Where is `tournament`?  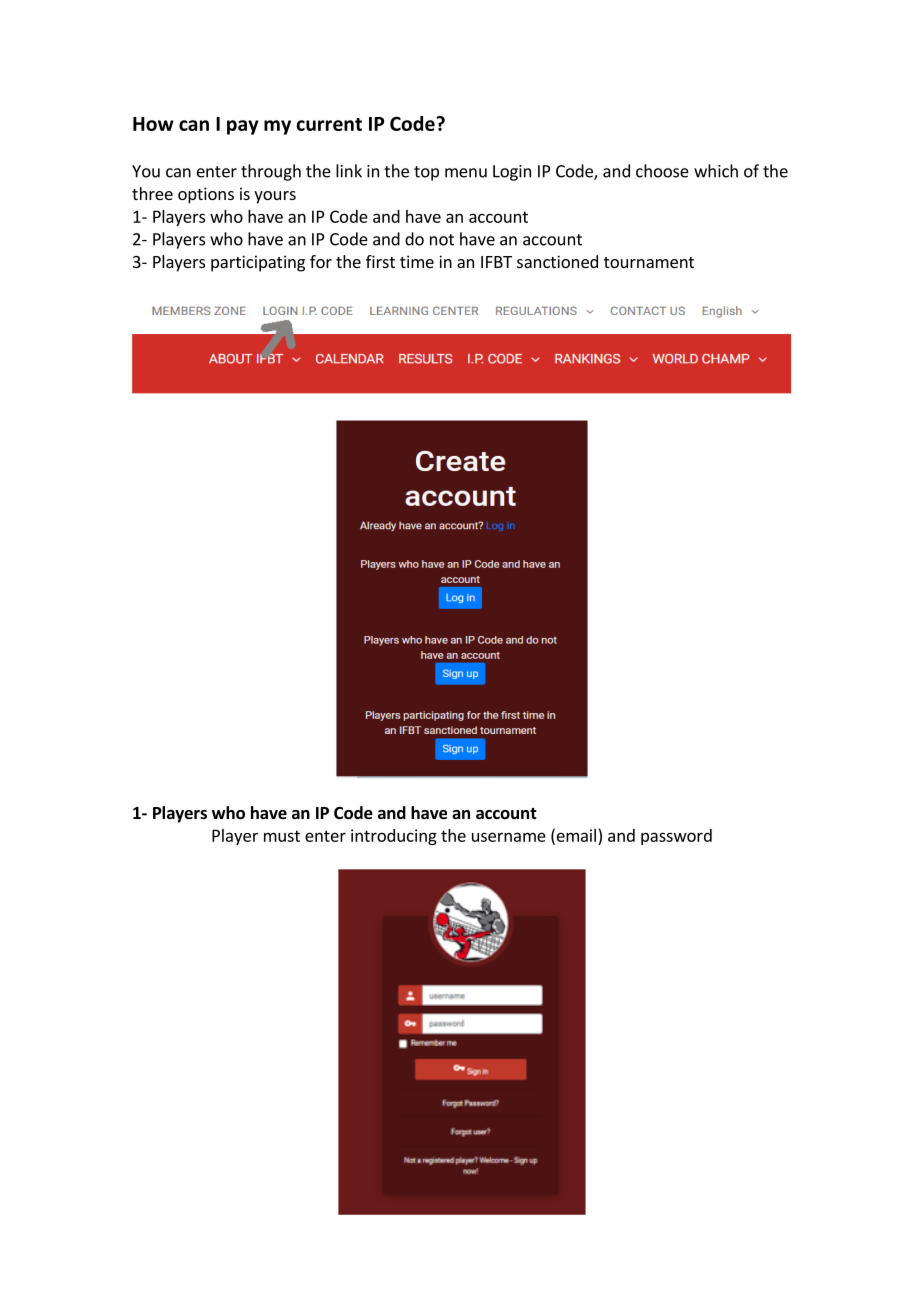 tournament is located at coordinates (649, 262).
